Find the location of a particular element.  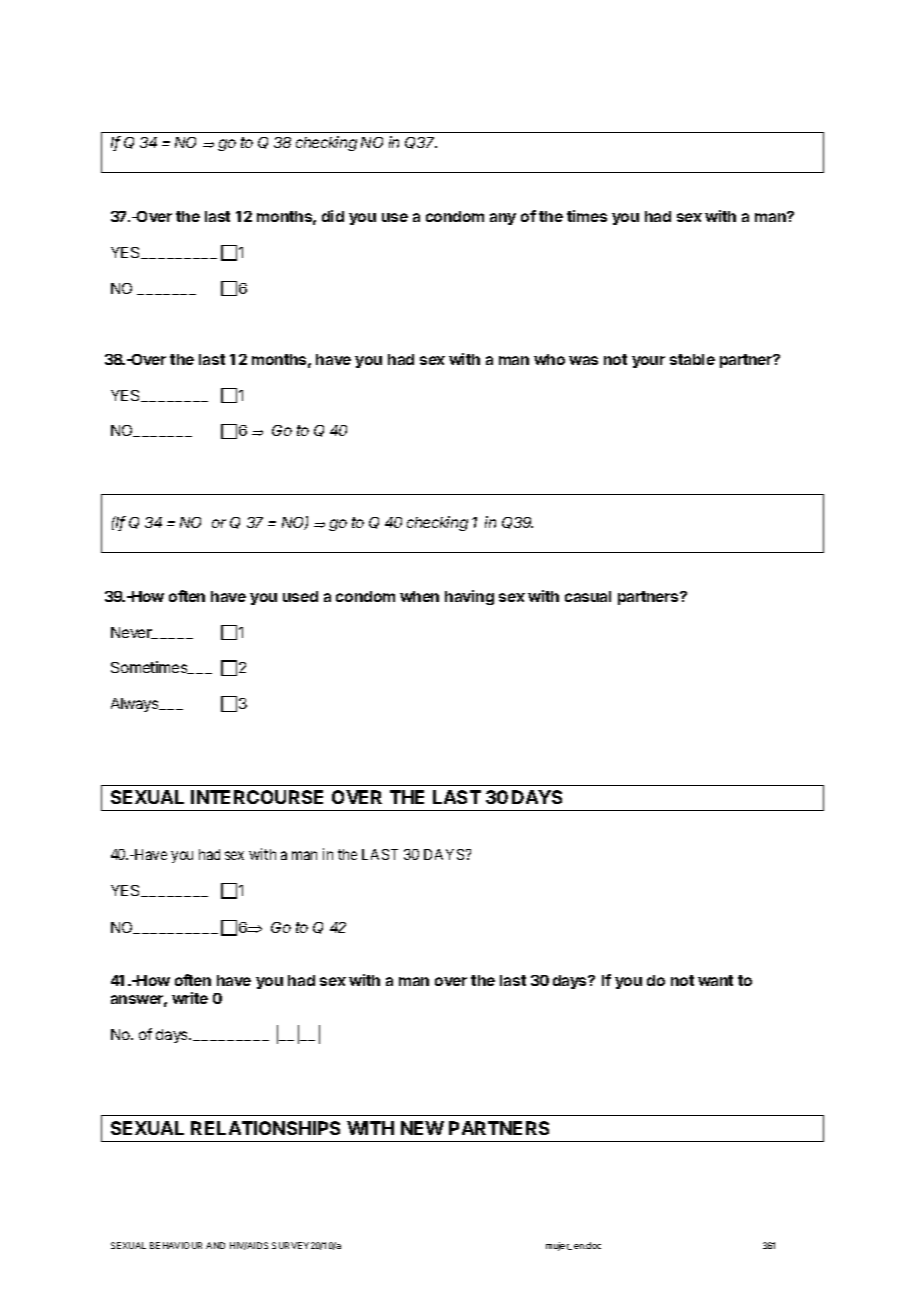

NEW is located at coordinates (422, 1128).
